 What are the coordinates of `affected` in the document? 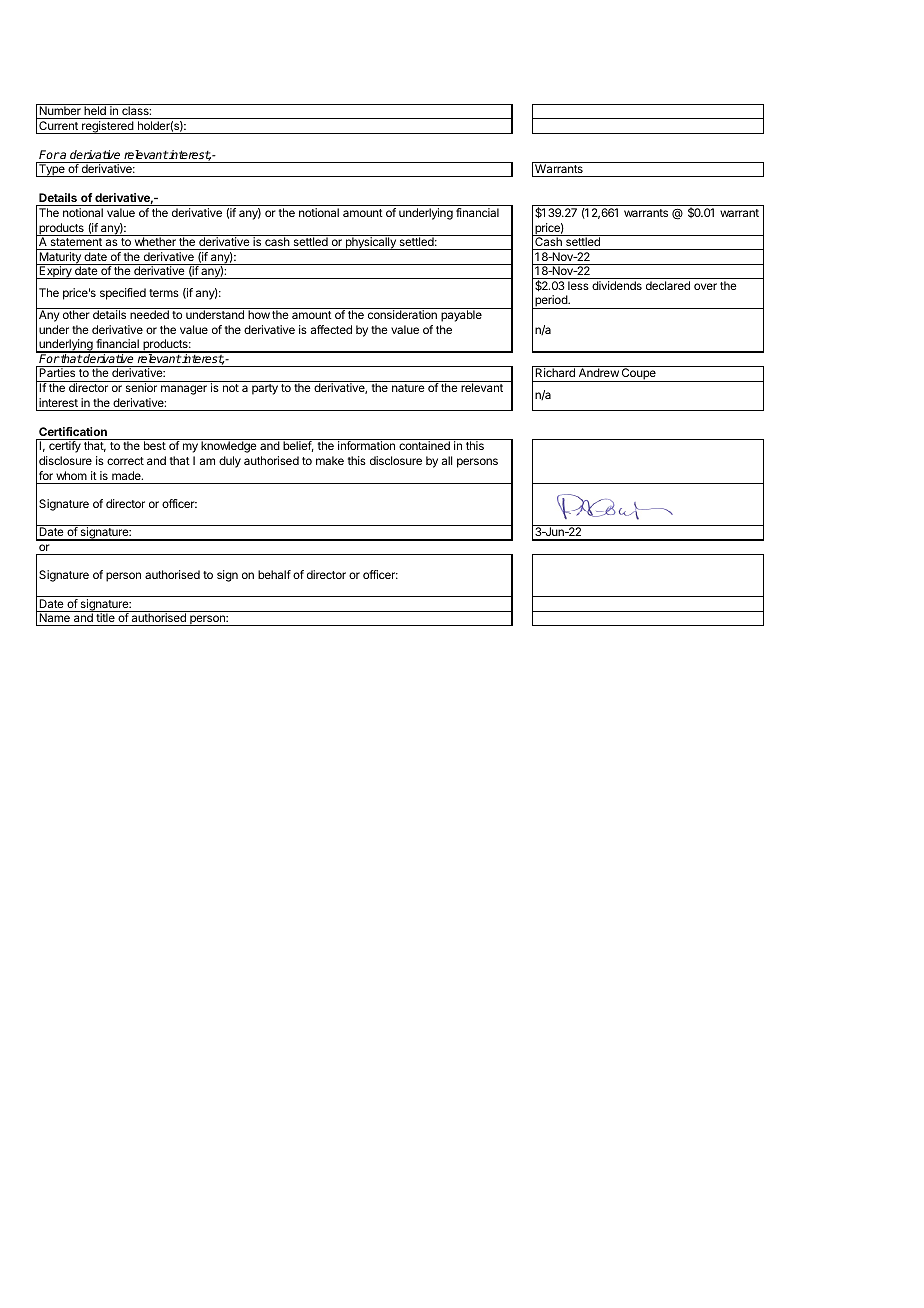 It's located at (331, 329).
